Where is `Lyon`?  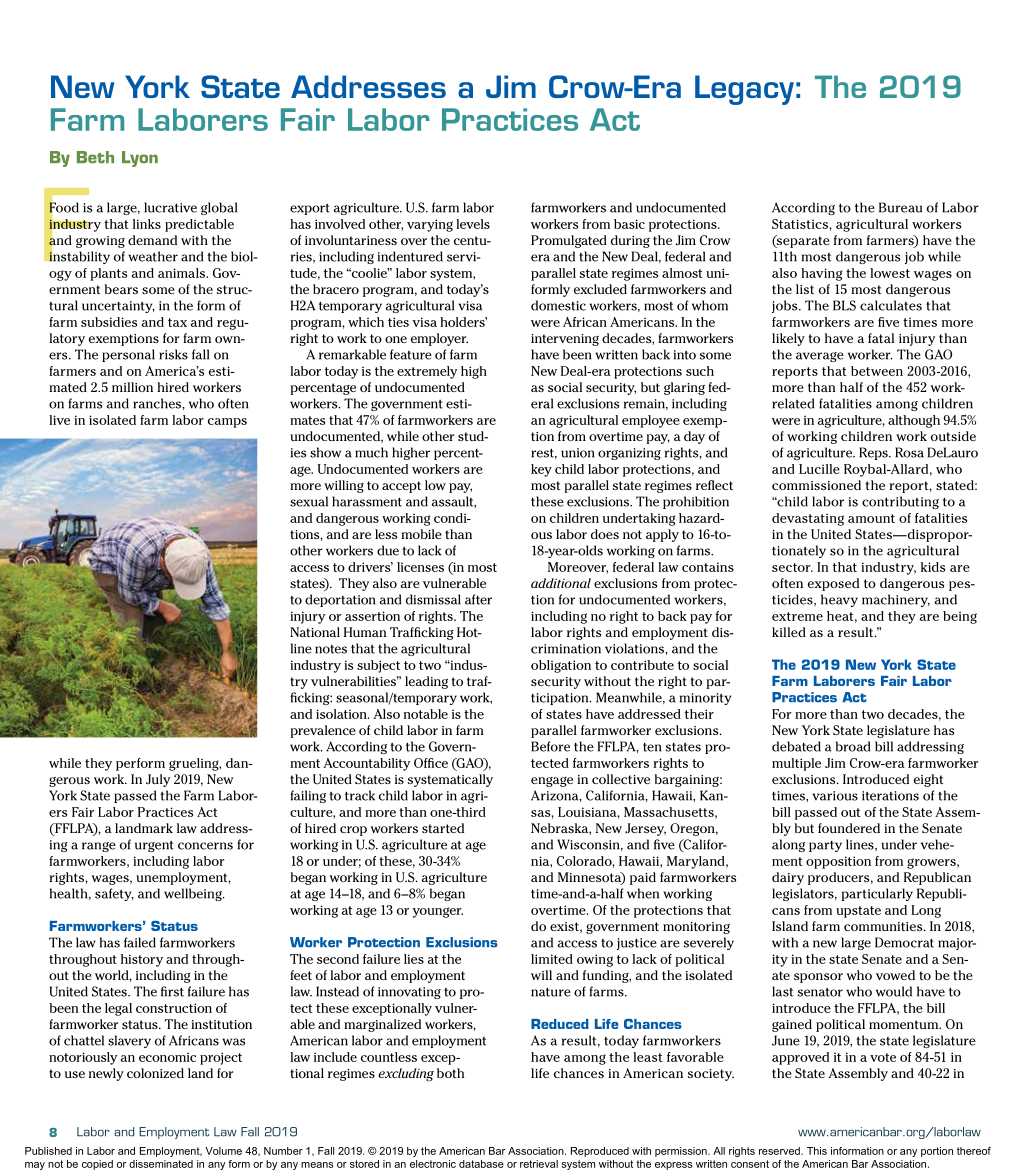
Lyon is located at coordinates (140, 159).
